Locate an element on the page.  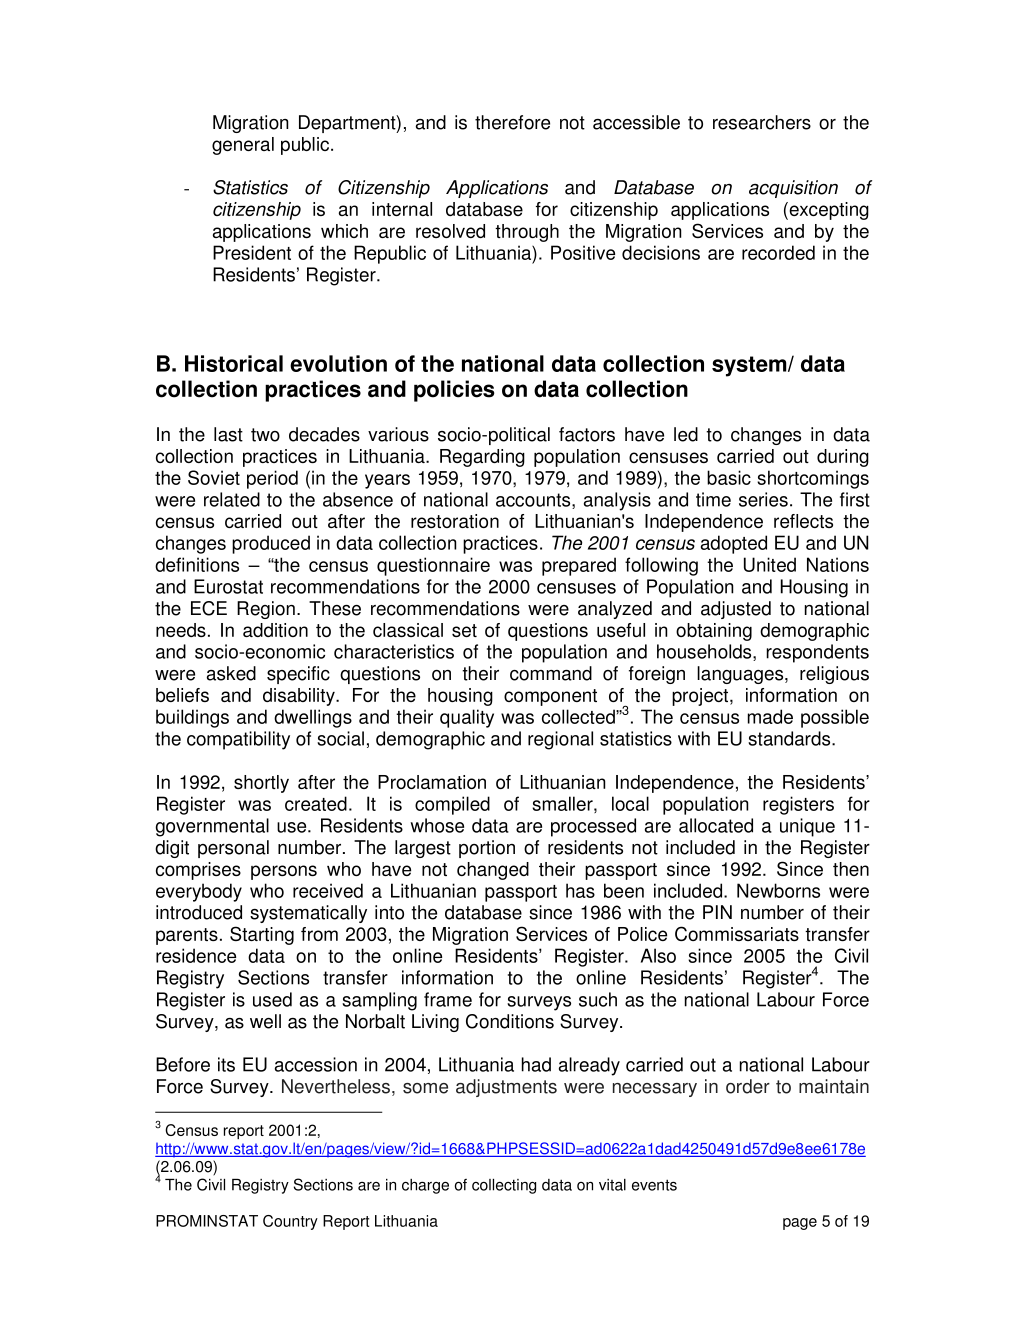
general is located at coordinates (243, 146).
